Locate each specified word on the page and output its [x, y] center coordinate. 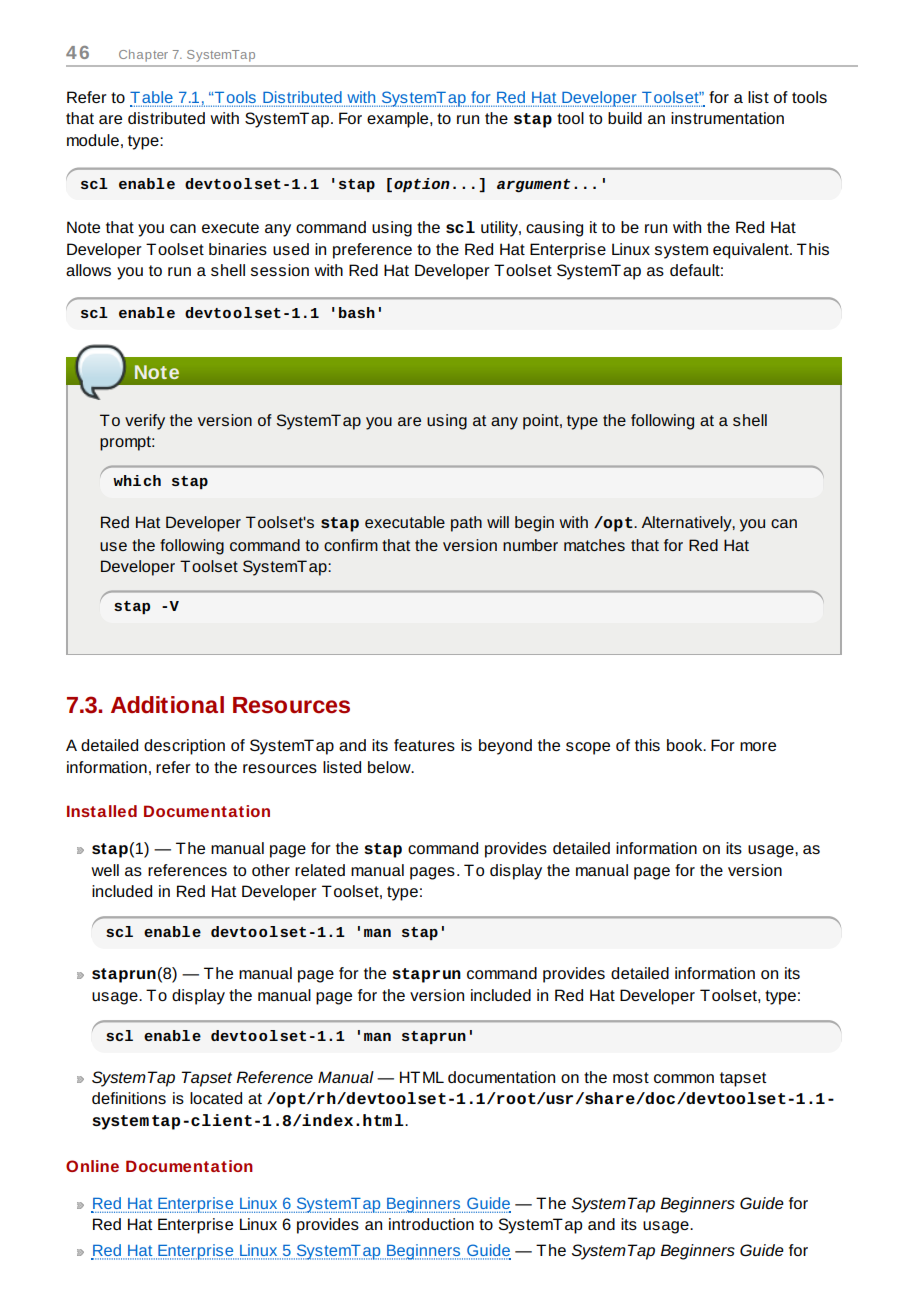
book [686, 745]
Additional [167, 705]
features [424, 745]
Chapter [143, 55]
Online [92, 1166]
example [399, 120]
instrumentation [727, 118]
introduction [431, 1224]
